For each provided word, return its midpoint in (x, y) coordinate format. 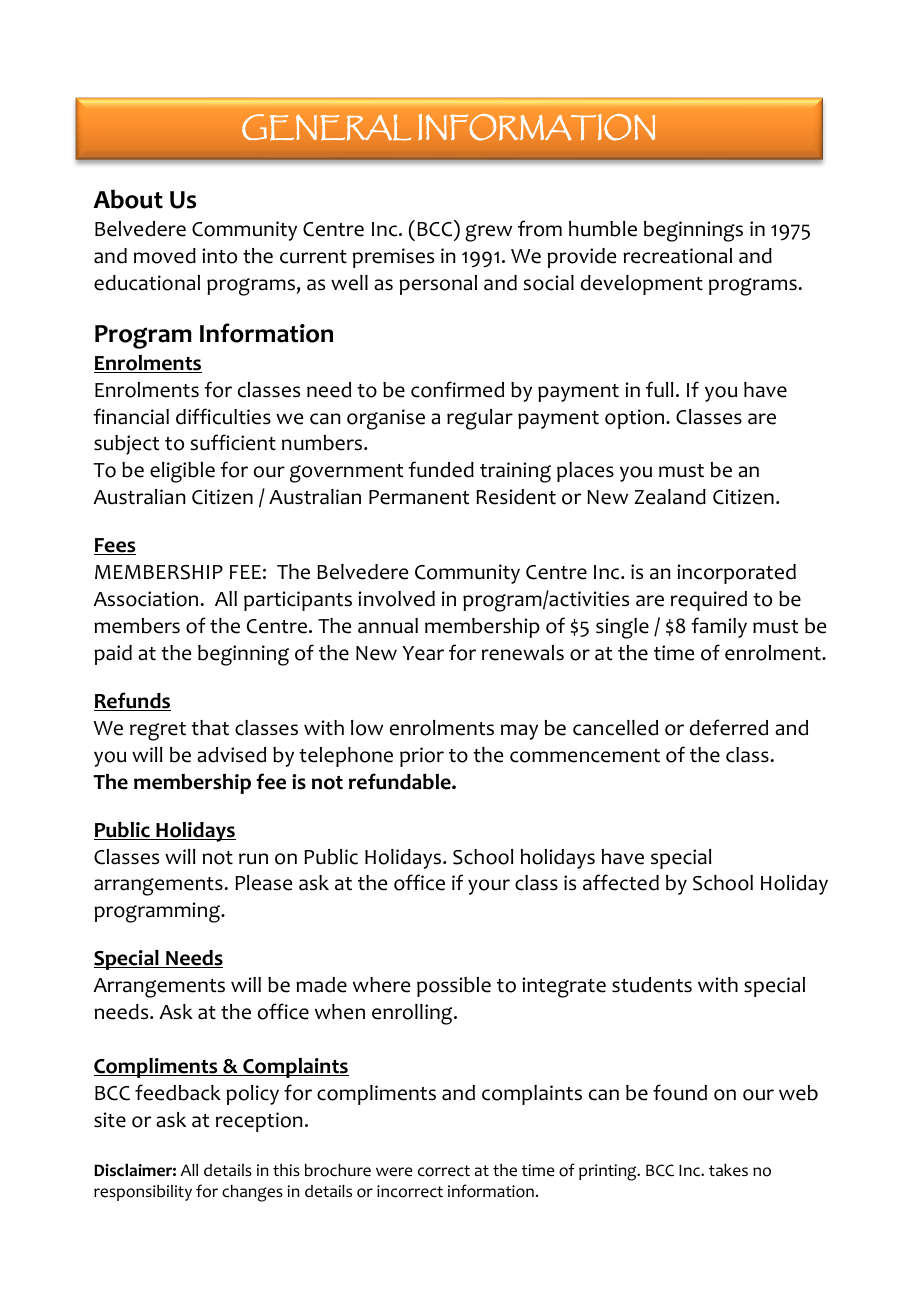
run (253, 859)
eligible (182, 472)
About (128, 199)
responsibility (143, 1193)
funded (441, 469)
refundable (401, 781)
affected (621, 882)
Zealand (670, 497)
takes (728, 1170)
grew (488, 233)
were (394, 1172)
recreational (677, 256)
